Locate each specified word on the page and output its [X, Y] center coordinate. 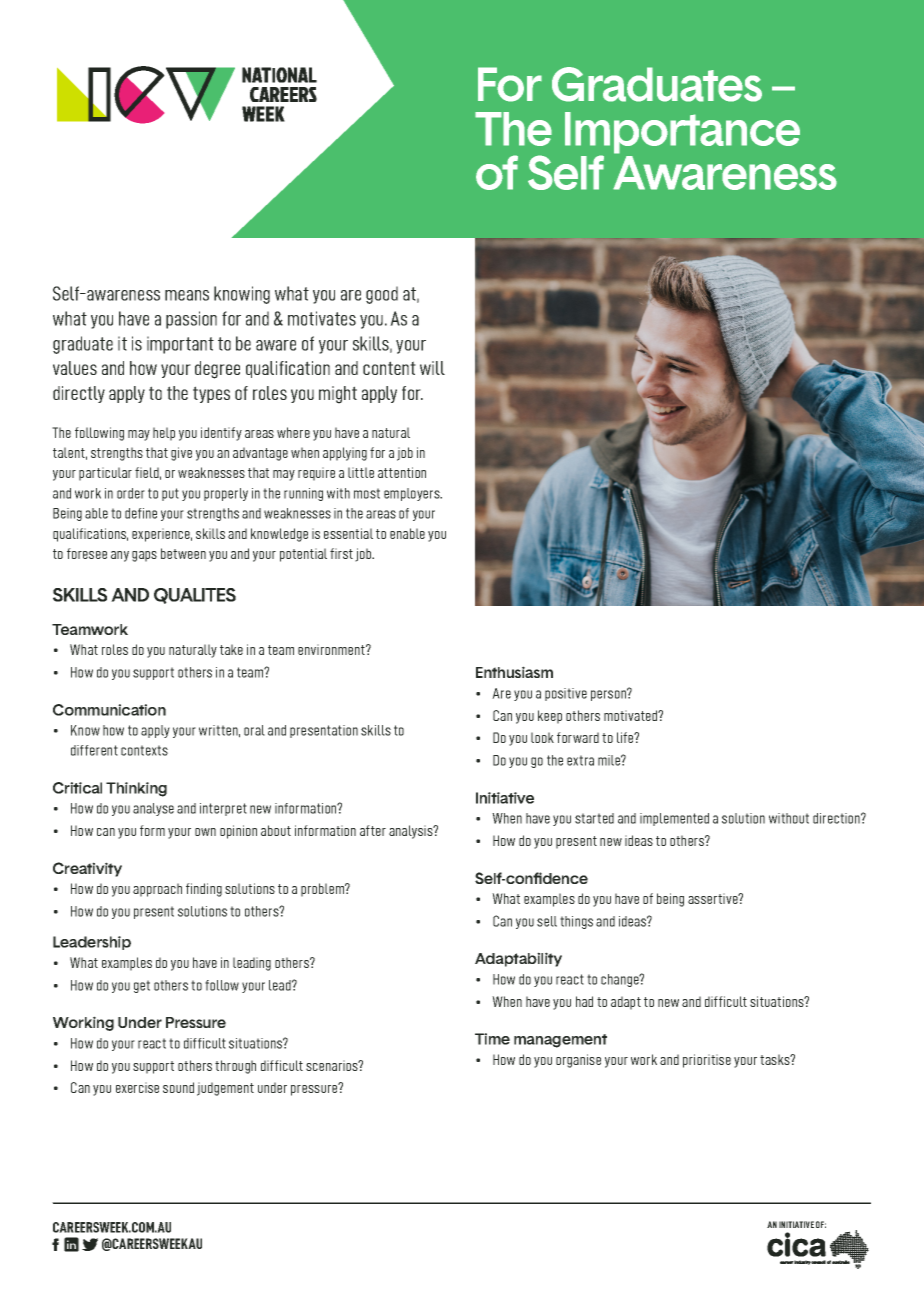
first [341, 553]
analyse [153, 809]
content [389, 368]
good [382, 295]
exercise [137, 1087]
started [594, 818]
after [373, 830]
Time [492, 1039]
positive [566, 694]
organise [578, 1061]
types [211, 394]
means [187, 295]
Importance [682, 134]
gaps [144, 556]
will [432, 368]
